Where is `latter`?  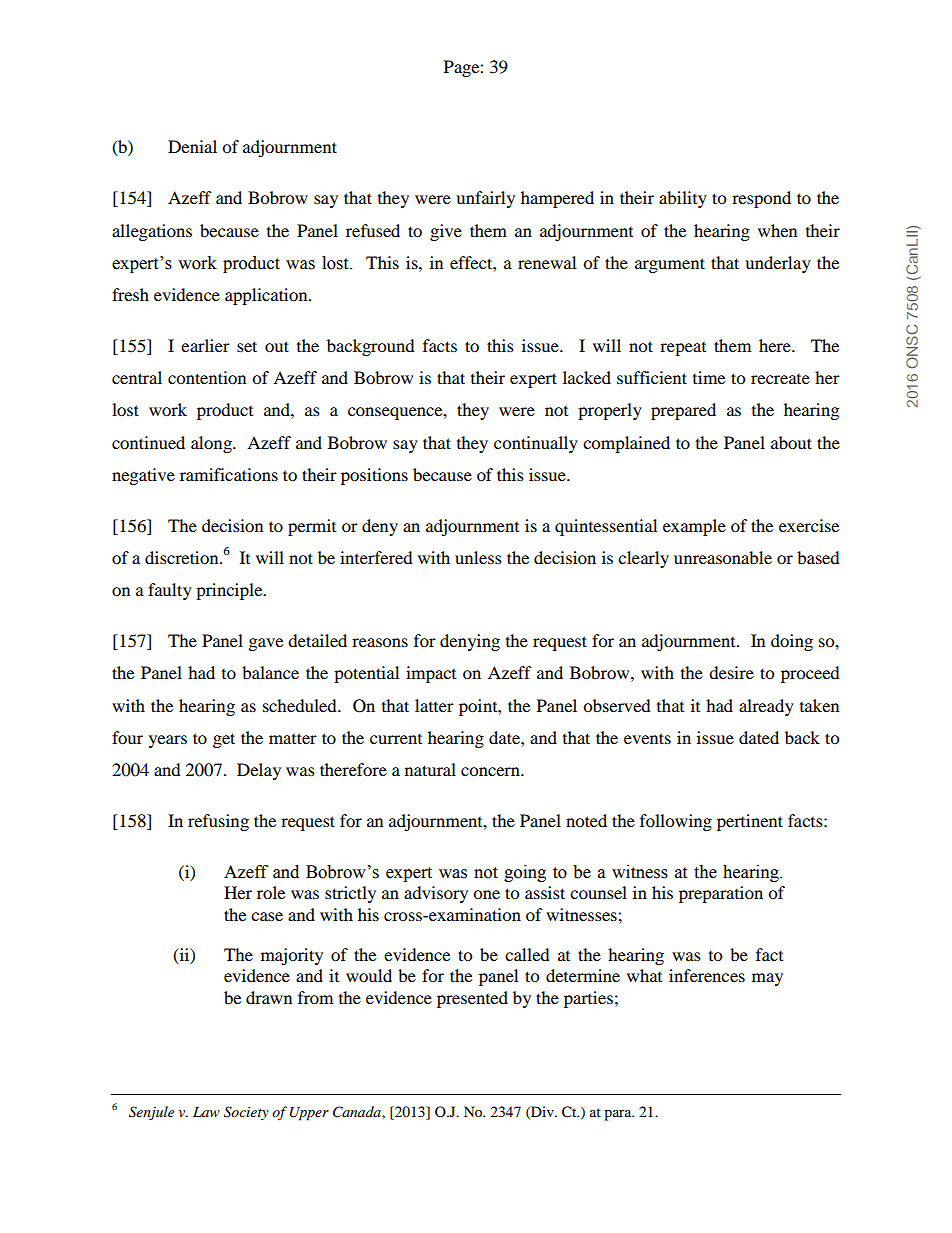 latter is located at coordinates (434, 705).
